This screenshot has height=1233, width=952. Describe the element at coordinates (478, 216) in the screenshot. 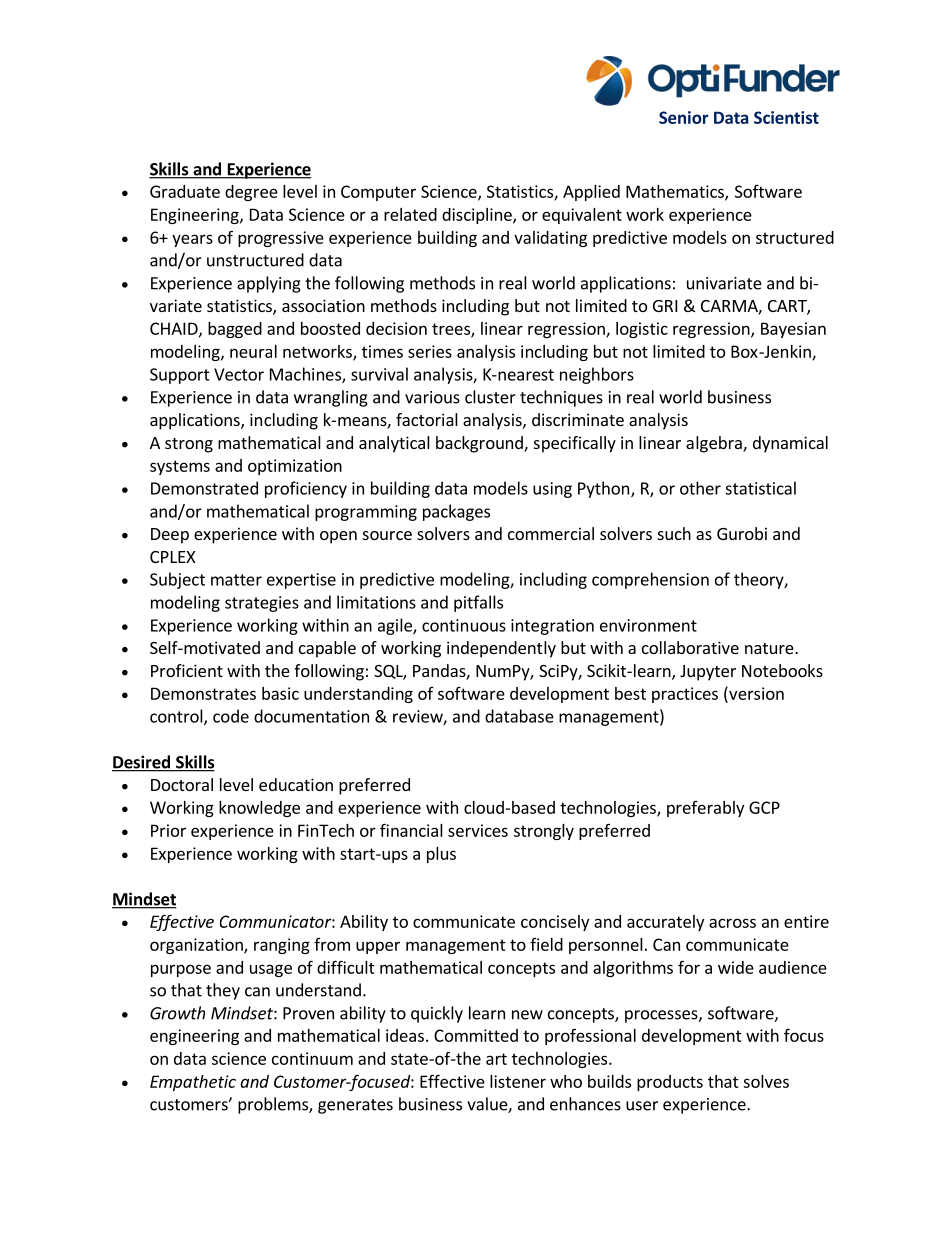

I see `discipline` at that location.
